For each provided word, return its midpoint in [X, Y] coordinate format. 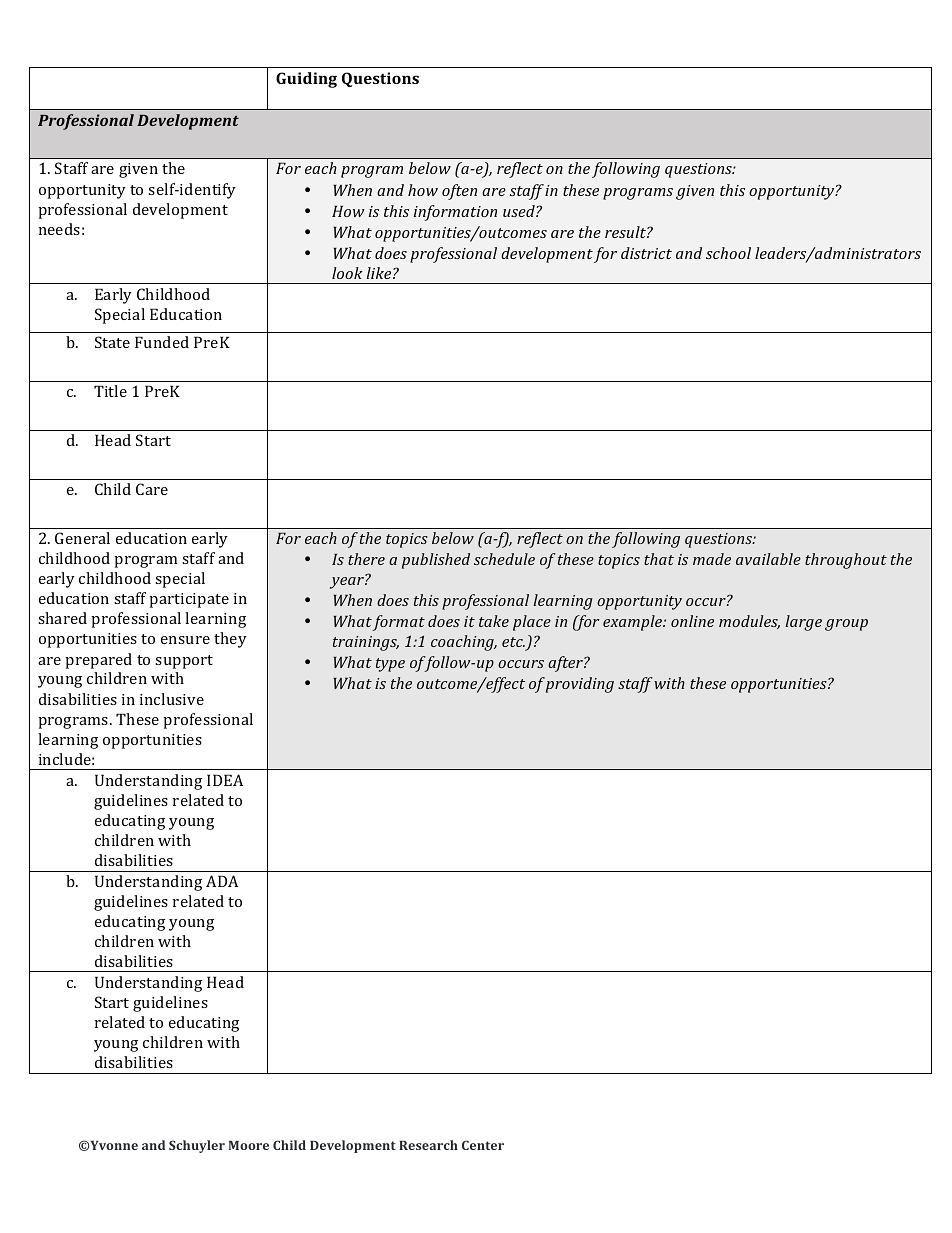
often [459, 192]
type [390, 665]
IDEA [225, 780]
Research [428, 1145]
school [728, 253]
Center [483, 1145]
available [768, 559]
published [436, 561]
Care [152, 489]
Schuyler [197, 1146]
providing [580, 685]
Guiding [306, 80]
